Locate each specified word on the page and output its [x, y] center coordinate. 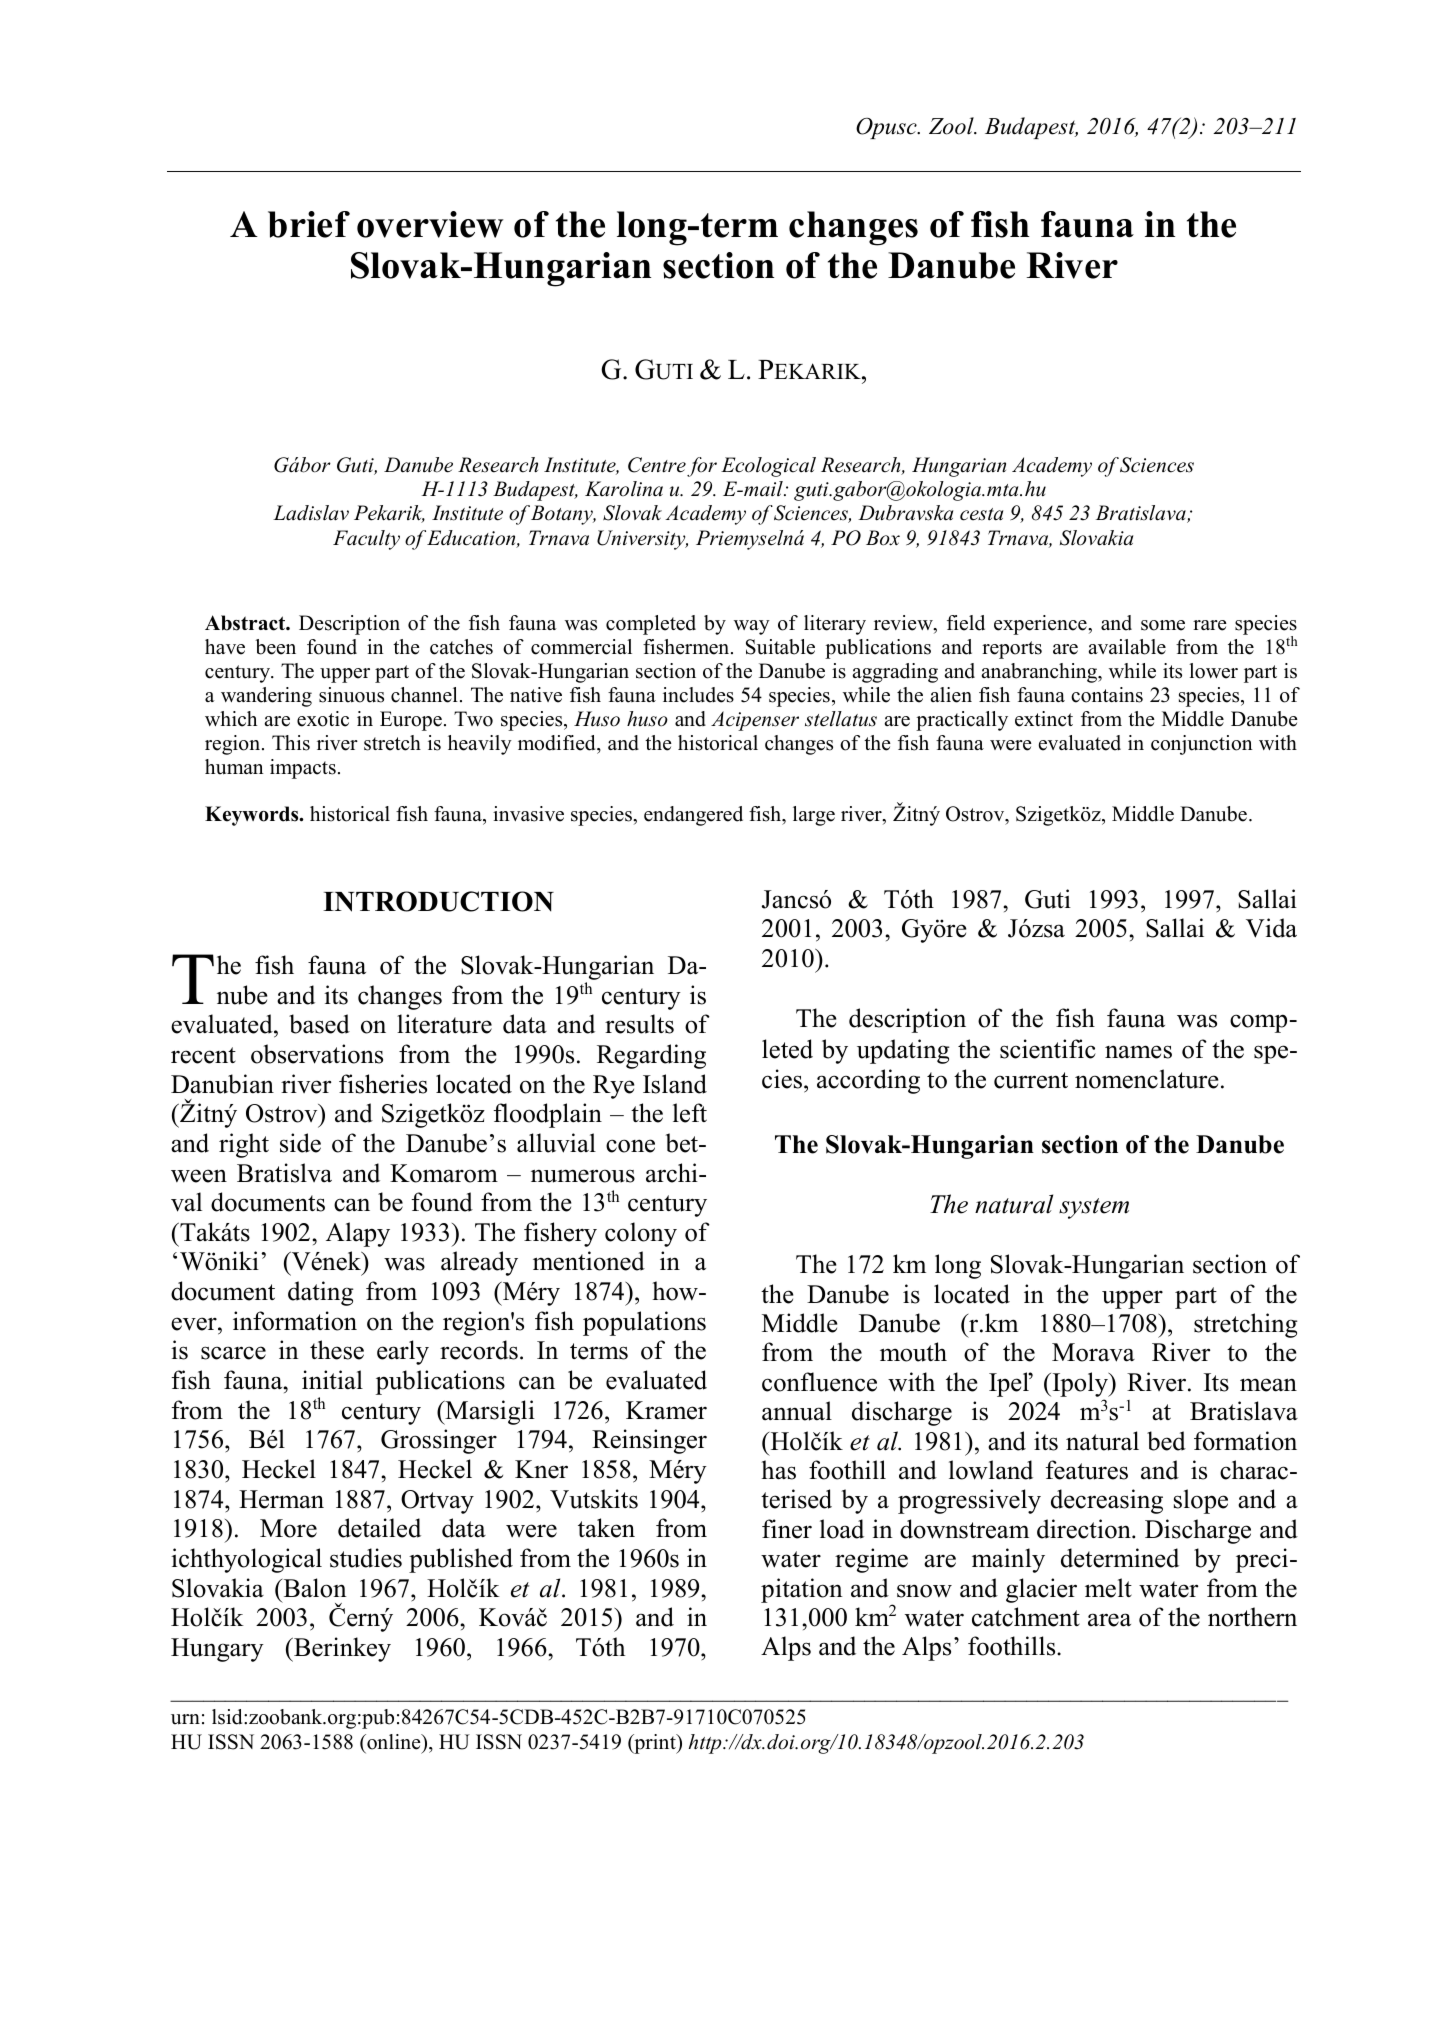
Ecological [768, 467]
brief [309, 224]
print [655, 1744]
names [1138, 1052]
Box [883, 538]
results [639, 1024]
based [319, 1024]
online [394, 1742]
